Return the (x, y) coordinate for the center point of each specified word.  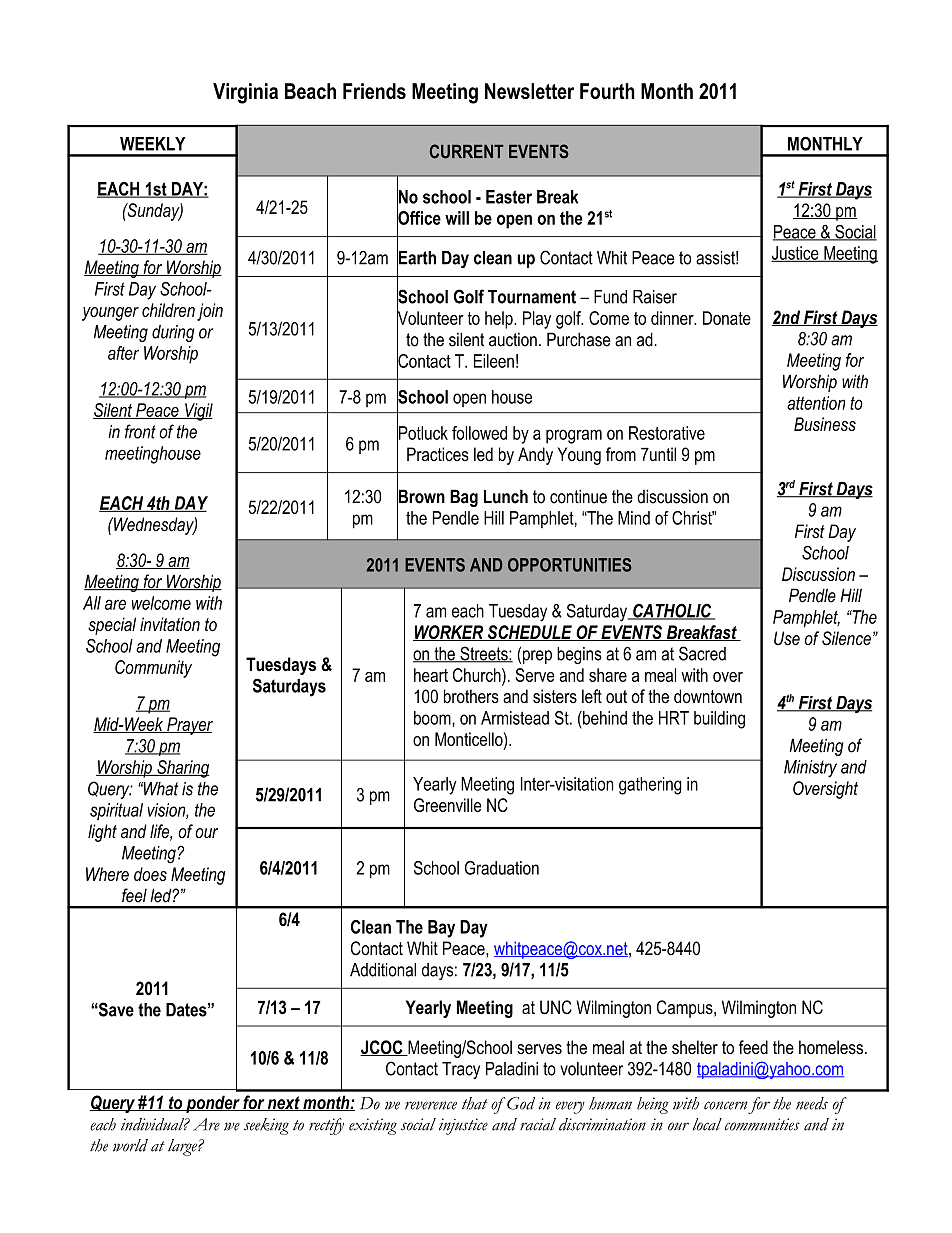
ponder (213, 1104)
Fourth (607, 91)
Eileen (494, 361)
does (150, 874)
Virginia (245, 93)
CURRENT (467, 151)
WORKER (449, 633)
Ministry (810, 769)
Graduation (502, 868)
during (173, 333)
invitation (170, 624)
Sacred (702, 653)
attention (816, 403)
